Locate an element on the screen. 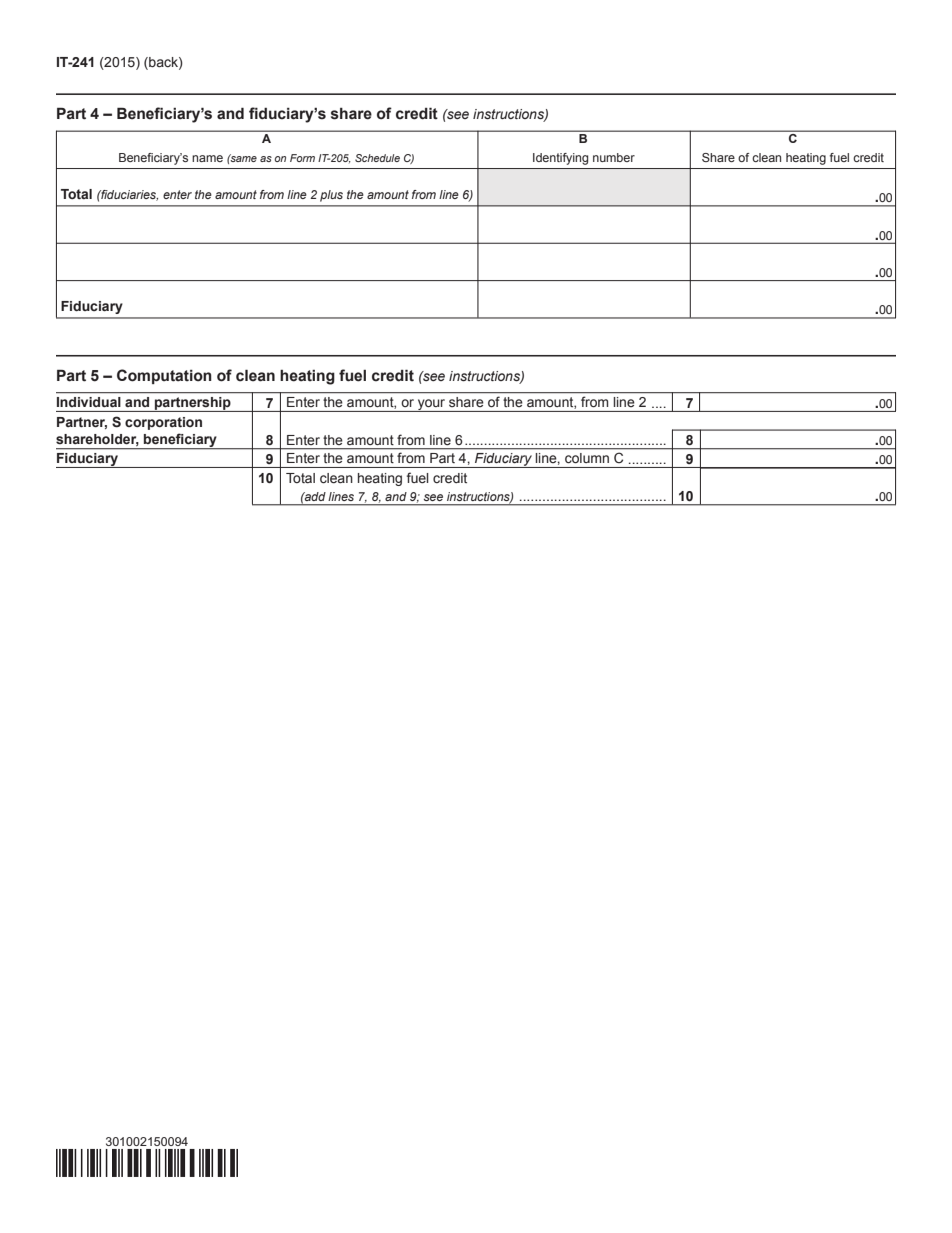 Image resolution: width=952 pixels, height=1233 pixels. Schedule is located at coordinates (377, 158).
